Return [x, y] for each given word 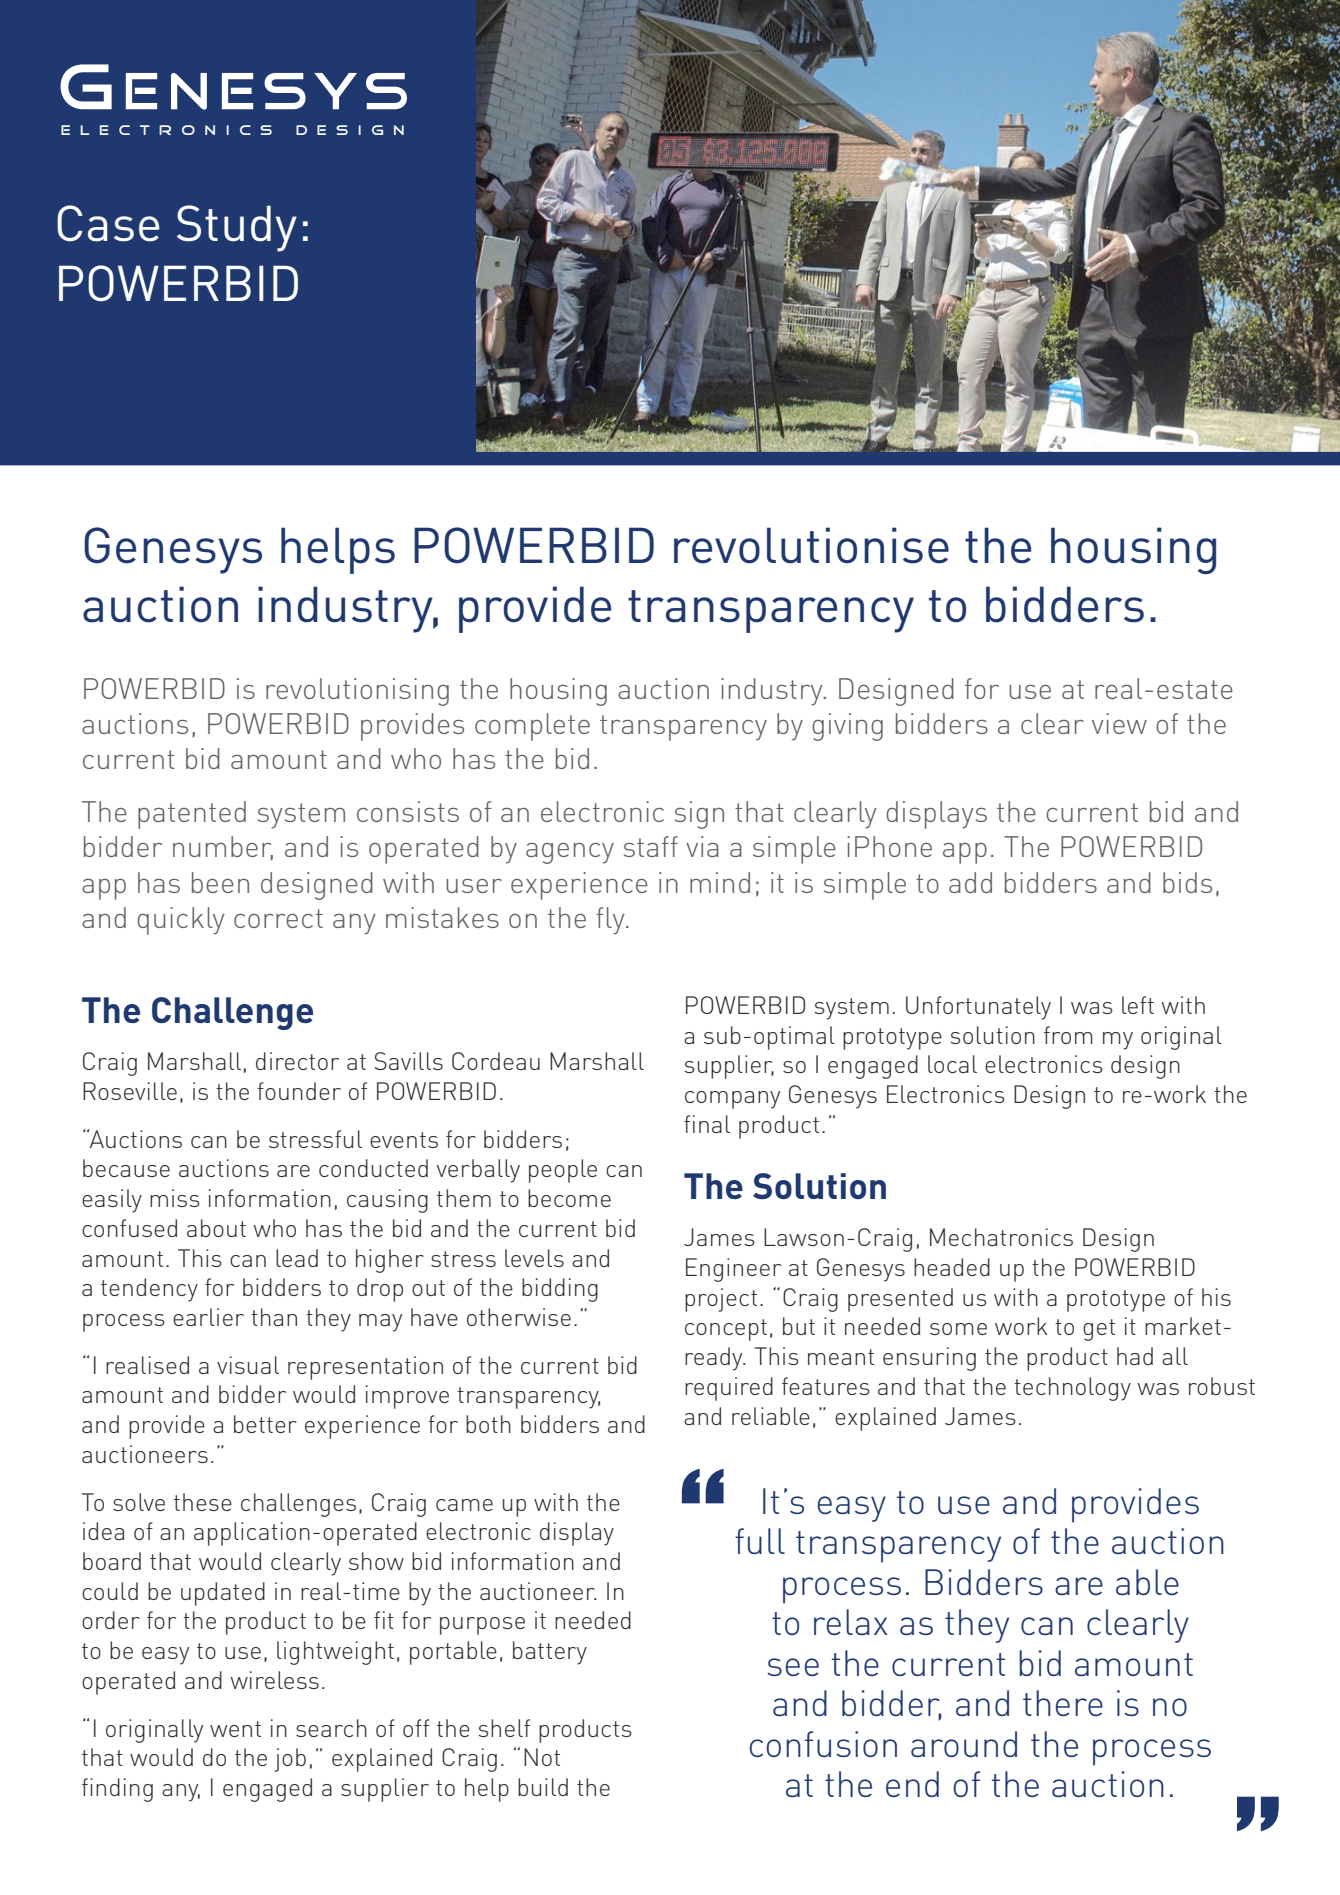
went [235, 1729]
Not [542, 1757]
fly [611, 921]
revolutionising [357, 692]
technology [1072, 1389]
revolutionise [811, 545]
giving [847, 727]
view [1119, 723]
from [1068, 1035]
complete [532, 727]
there [1063, 1703]
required [729, 1389]
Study [237, 228]
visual [248, 1365]
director [297, 1061]
